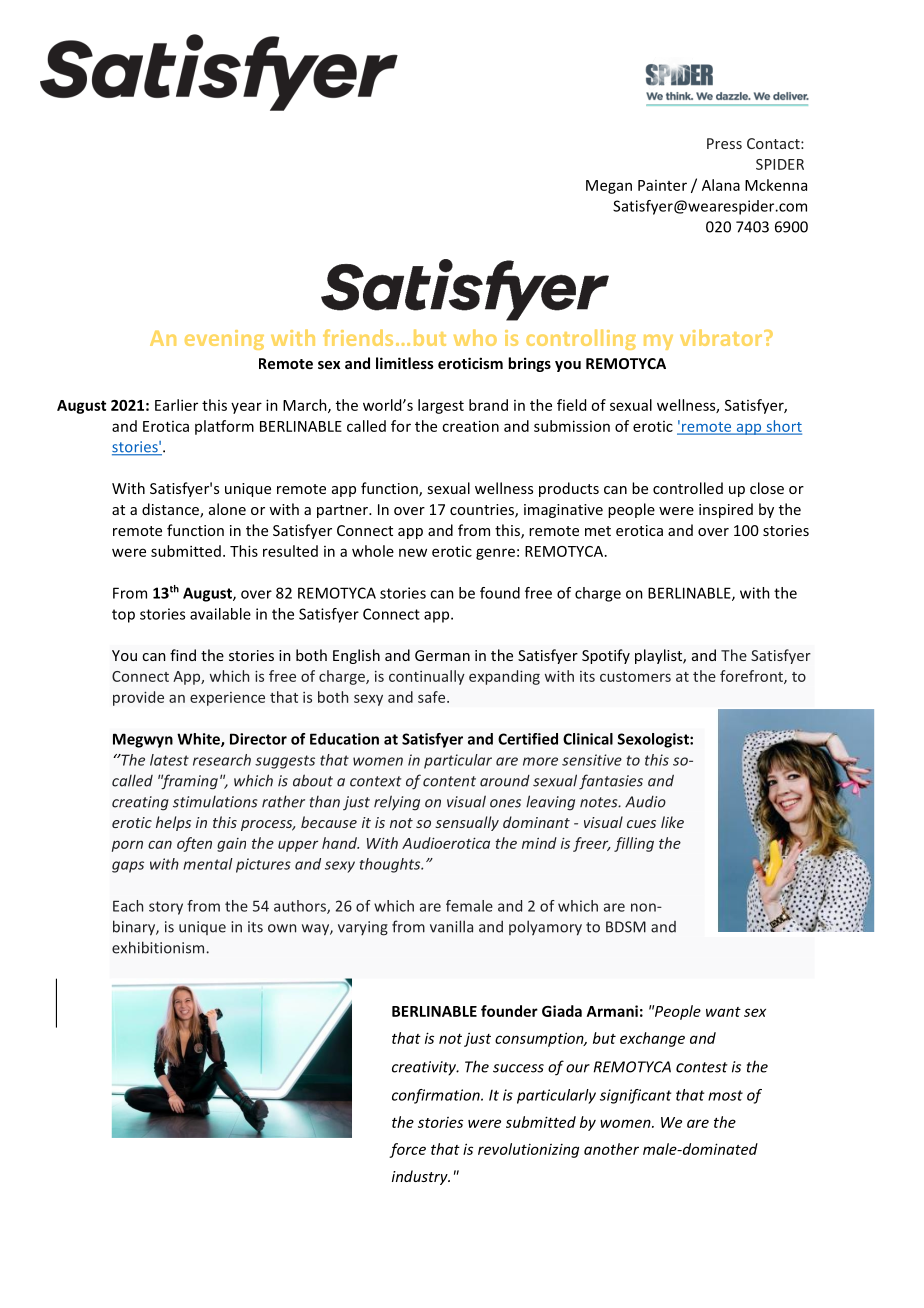 This page has width=924, height=1308. I want to click on most, so click(725, 1095).
